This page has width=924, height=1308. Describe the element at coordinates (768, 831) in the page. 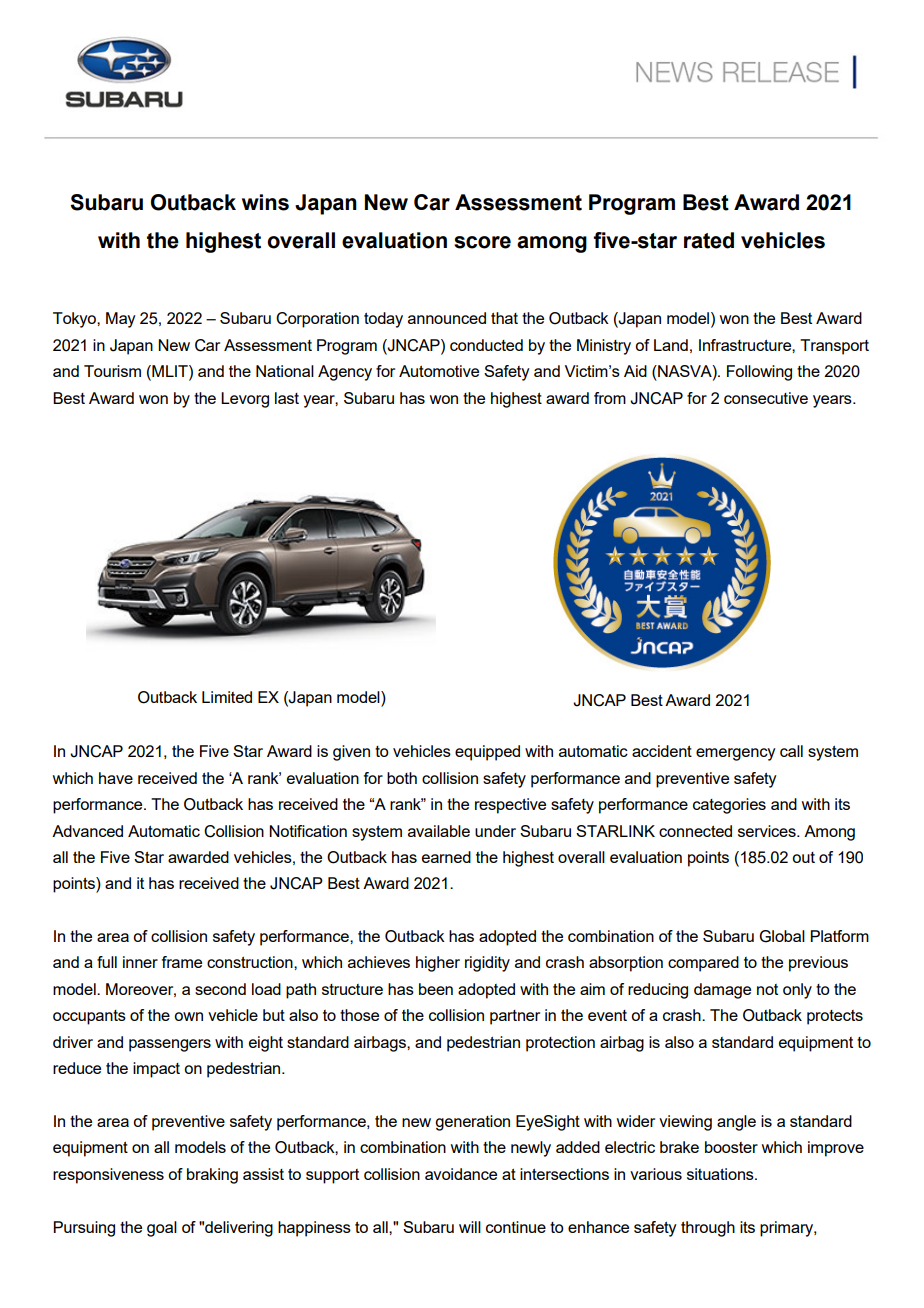

I see `services` at that location.
